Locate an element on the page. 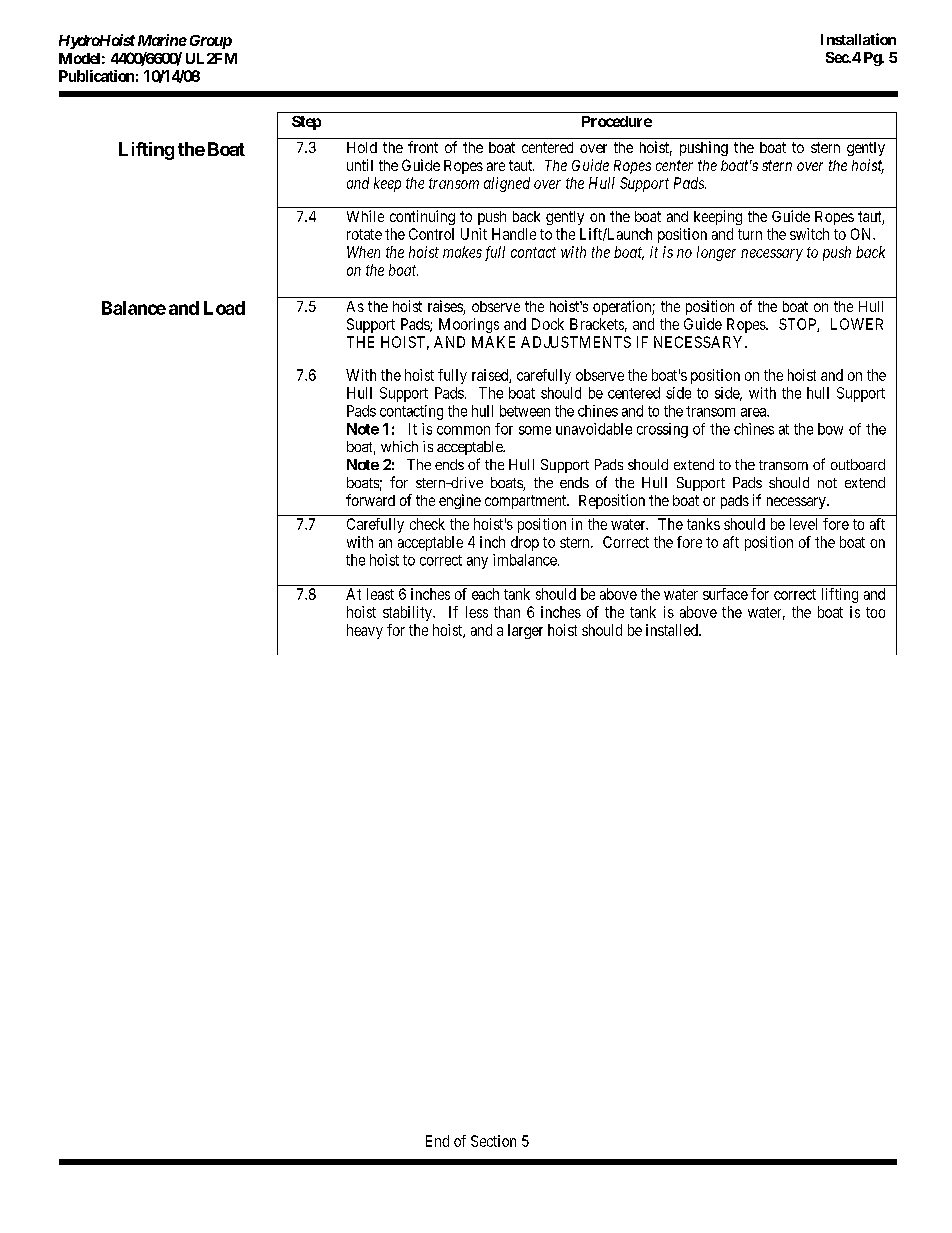 The height and width of the image is (1233, 952). Load is located at coordinates (224, 308).
